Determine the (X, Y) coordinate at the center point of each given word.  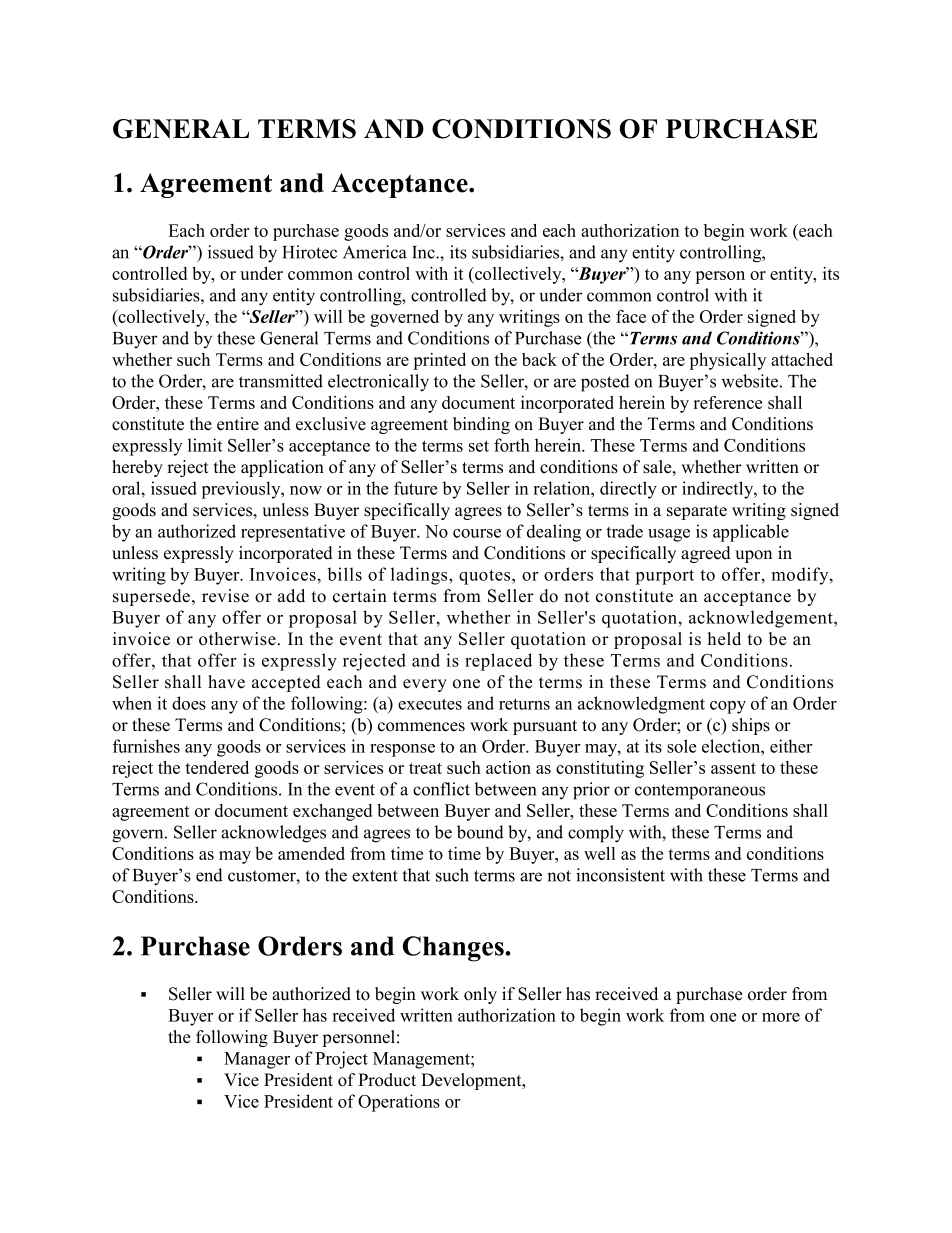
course (477, 533)
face (631, 316)
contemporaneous (700, 792)
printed (439, 361)
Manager (257, 1060)
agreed (706, 554)
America (375, 252)
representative (293, 533)
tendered (217, 767)
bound (480, 832)
